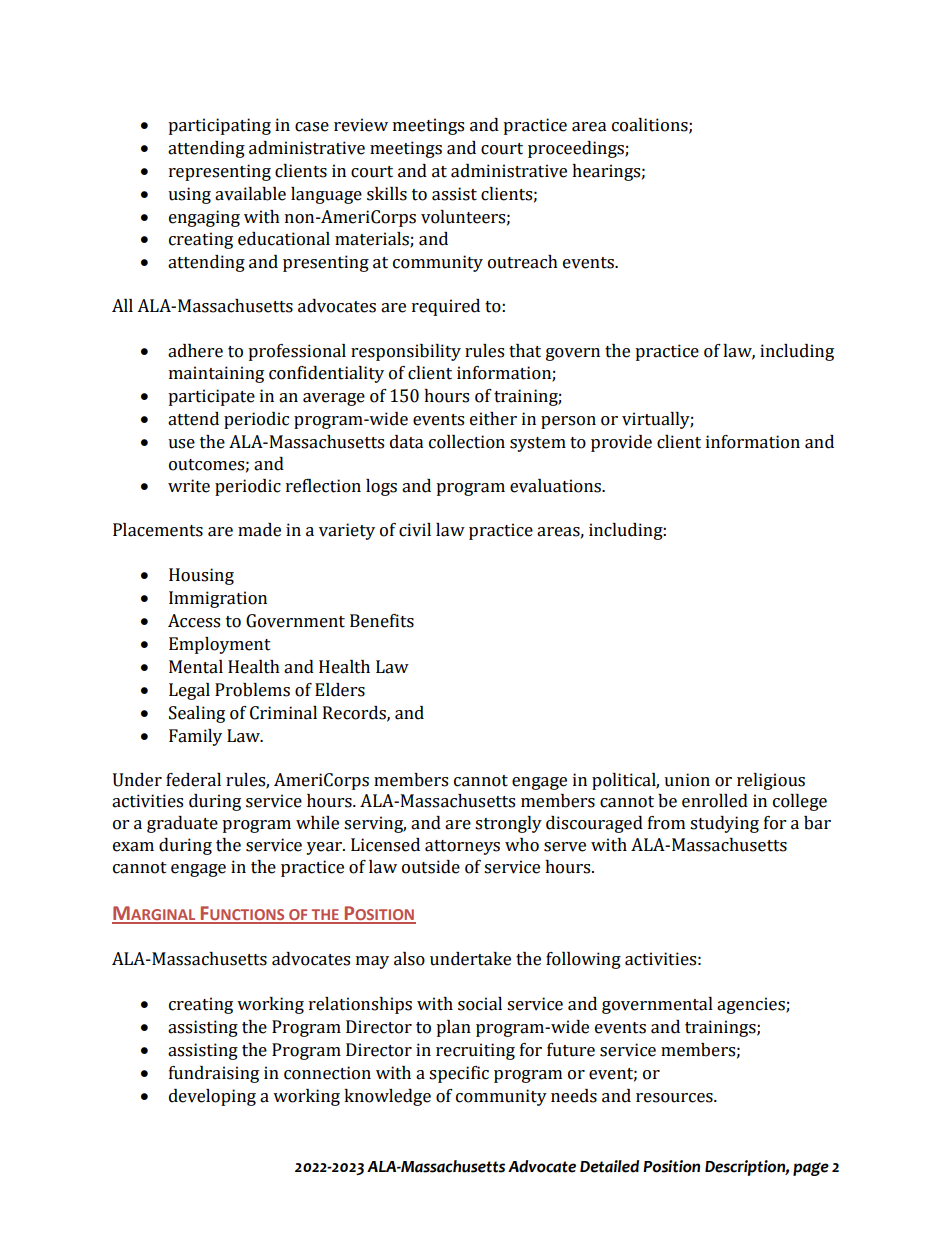 This screenshot has width=952, height=1233. Describe the element at coordinates (382, 621) in the screenshot. I see `Benefits` at that location.
